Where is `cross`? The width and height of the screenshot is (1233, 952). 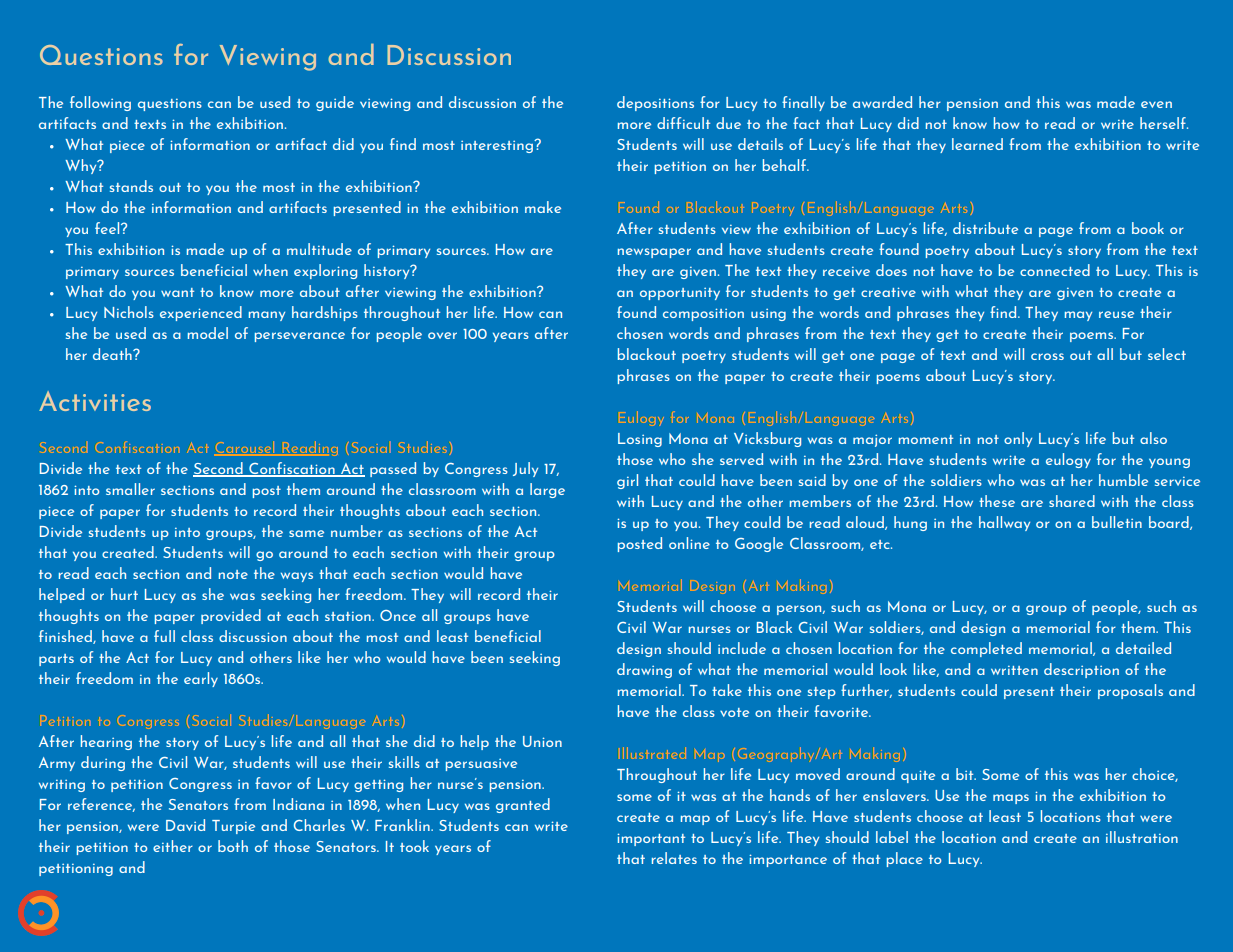
cross is located at coordinates (1047, 356).
